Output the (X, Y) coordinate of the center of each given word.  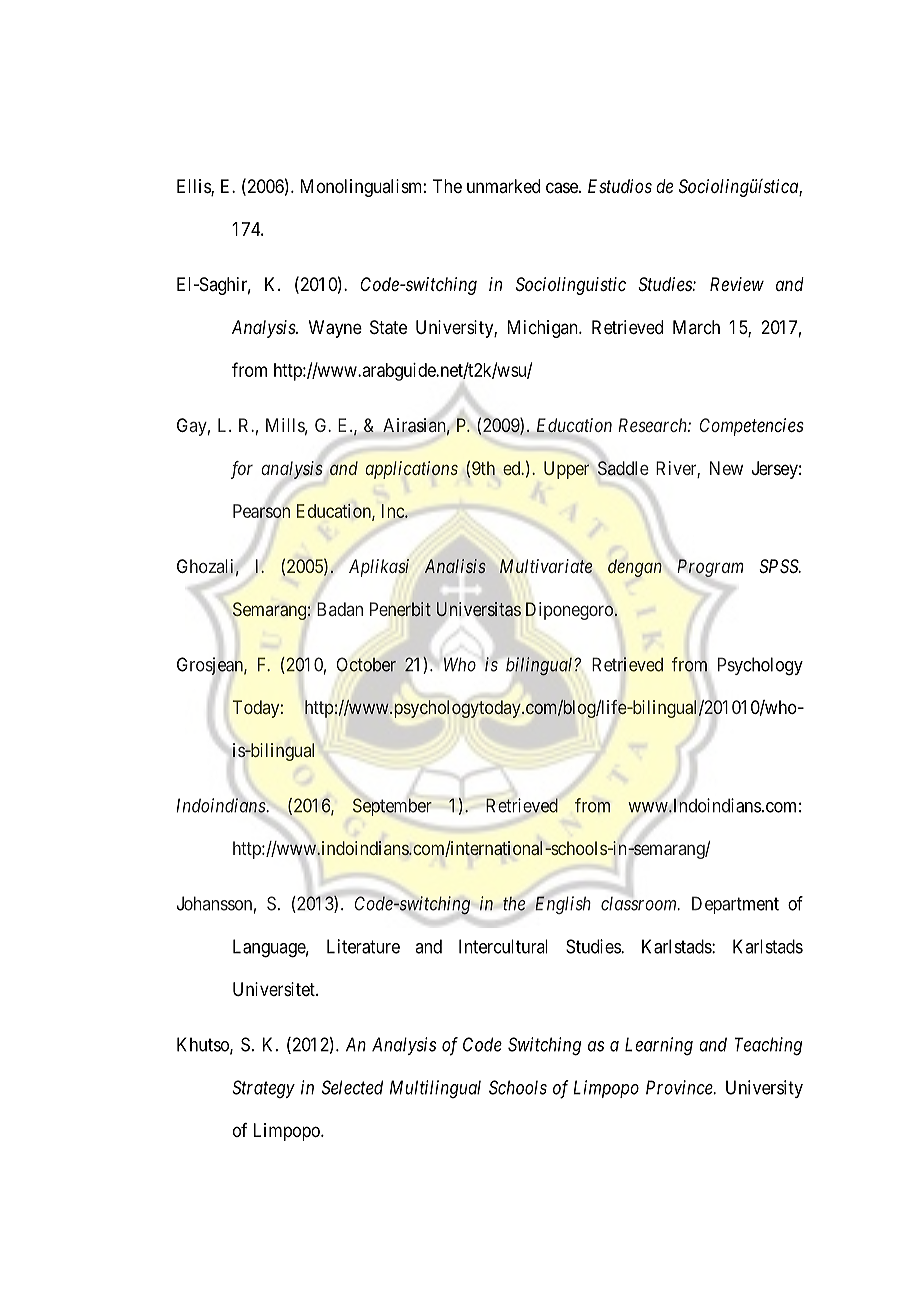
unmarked (503, 186)
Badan (340, 609)
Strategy (263, 1089)
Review (737, 284)
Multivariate (546, 566)
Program (710, 568)
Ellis (194, 187)
